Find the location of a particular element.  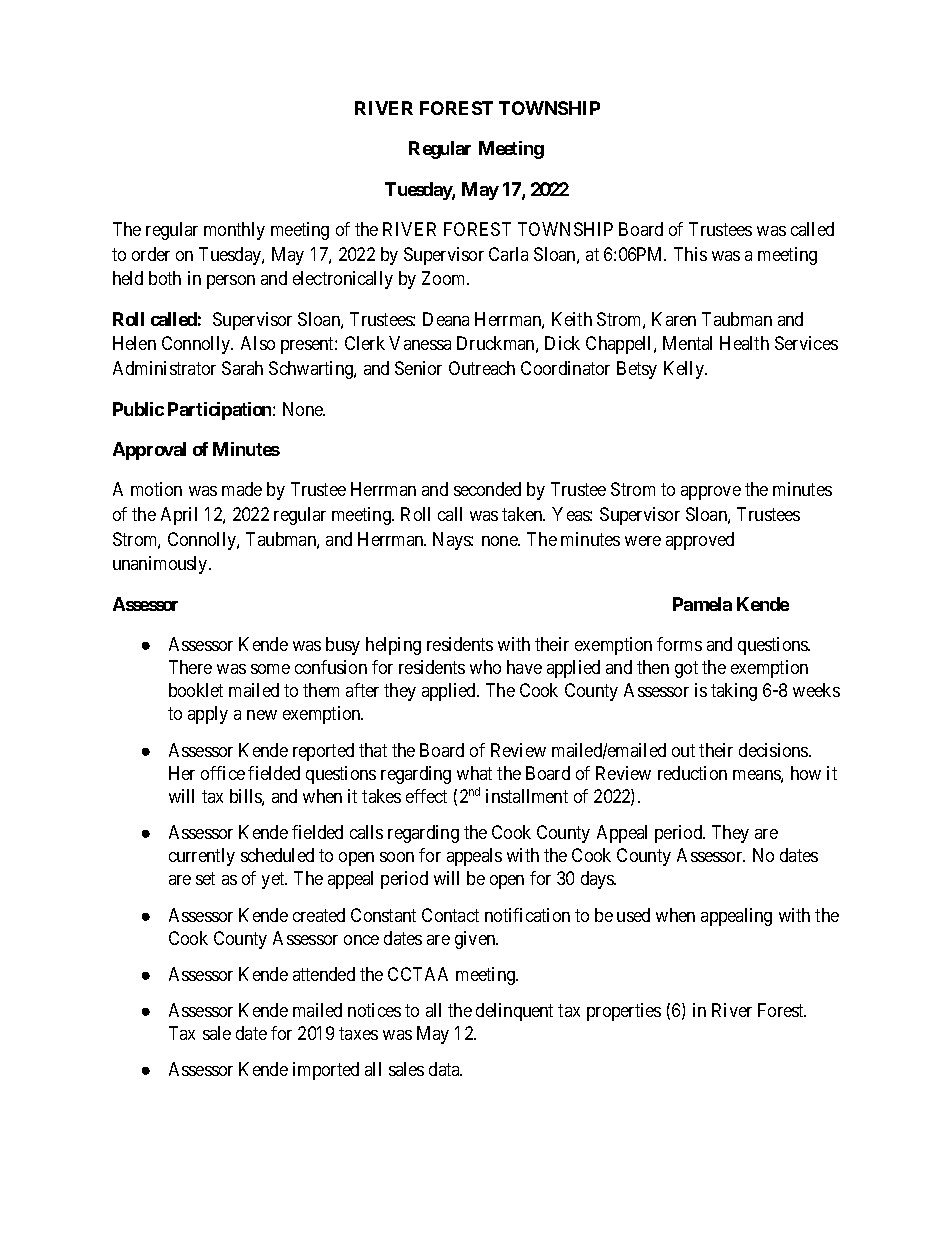

imported is located at coordinates (326, 1071).
